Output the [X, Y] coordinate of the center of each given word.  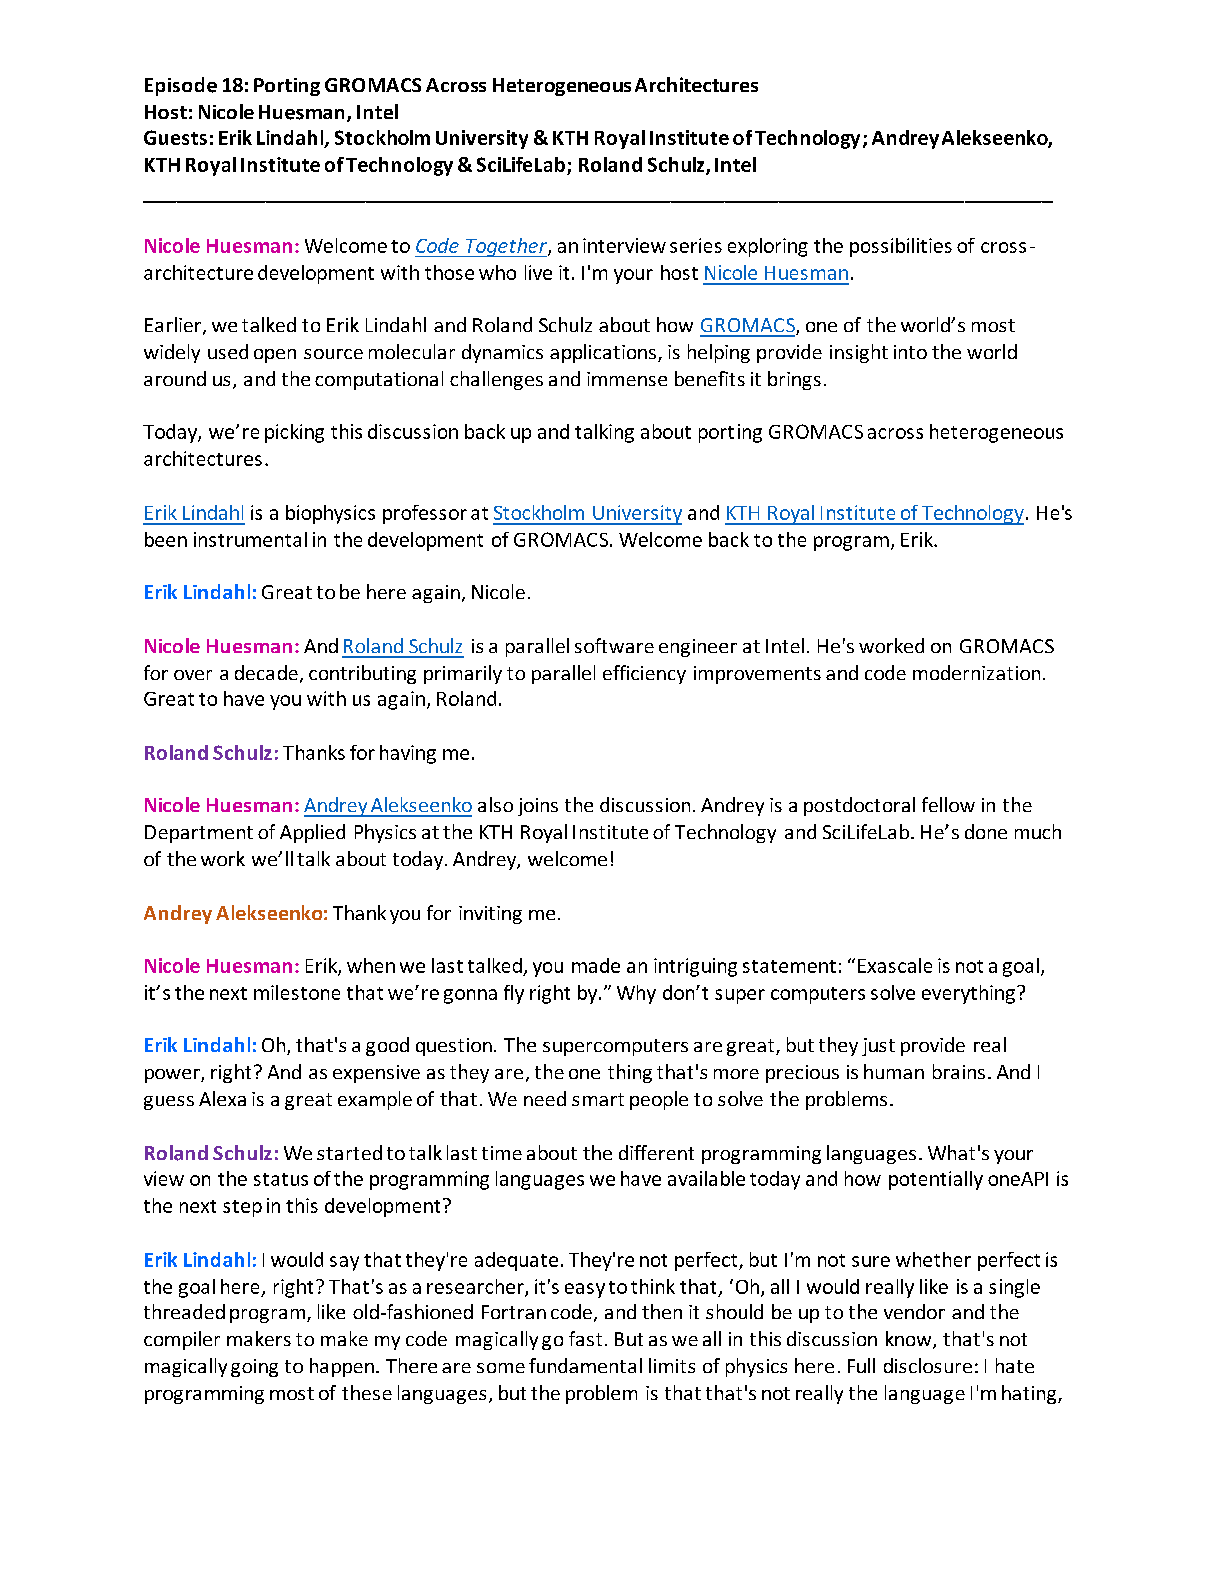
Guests [175, 137]
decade [266, 672]
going [254, 1368]
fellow [948, 804]
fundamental [585, 1365]
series [696, 245]
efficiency [644, 674]
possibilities [901, 247]
